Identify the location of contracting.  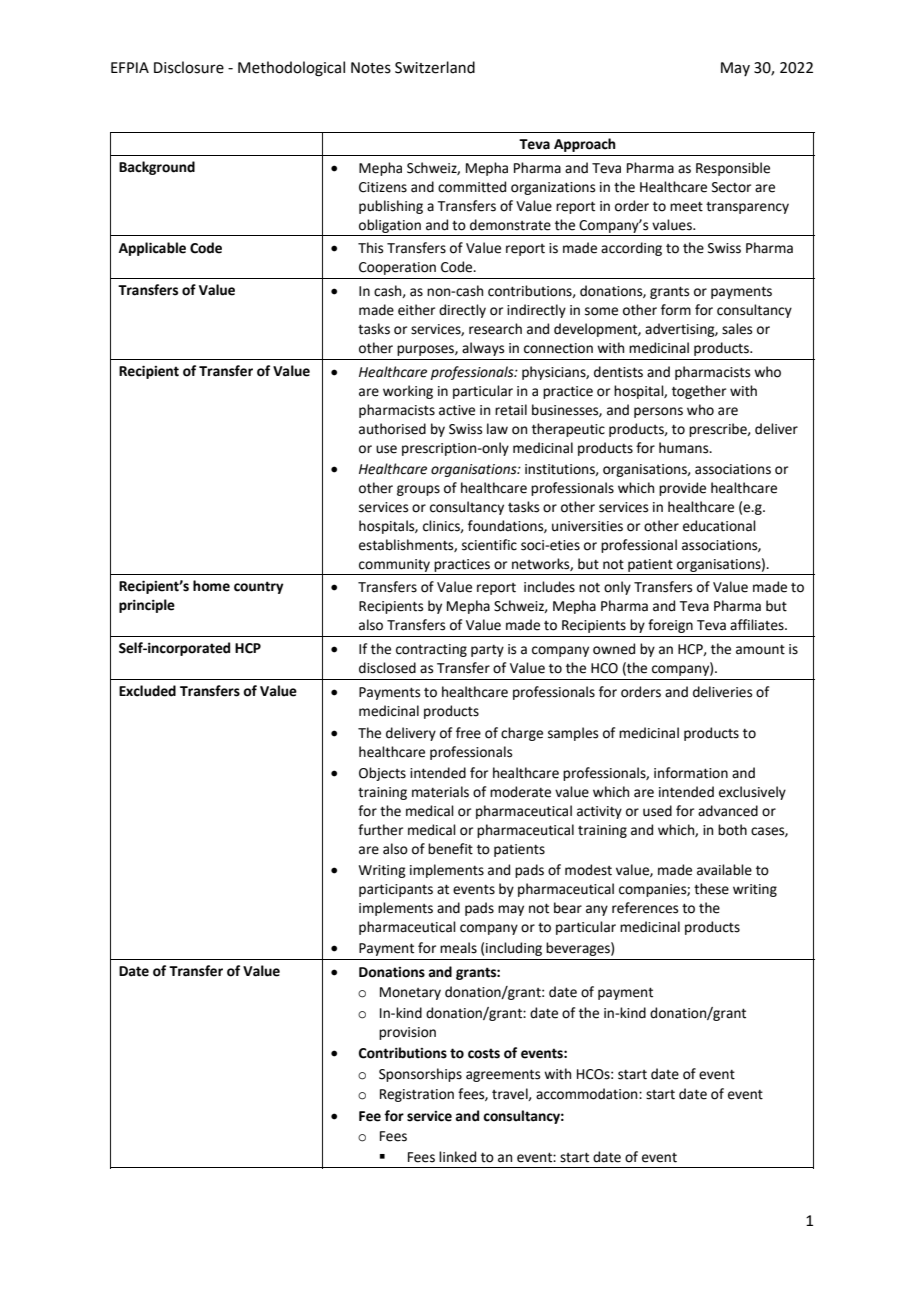
(431, 650).
